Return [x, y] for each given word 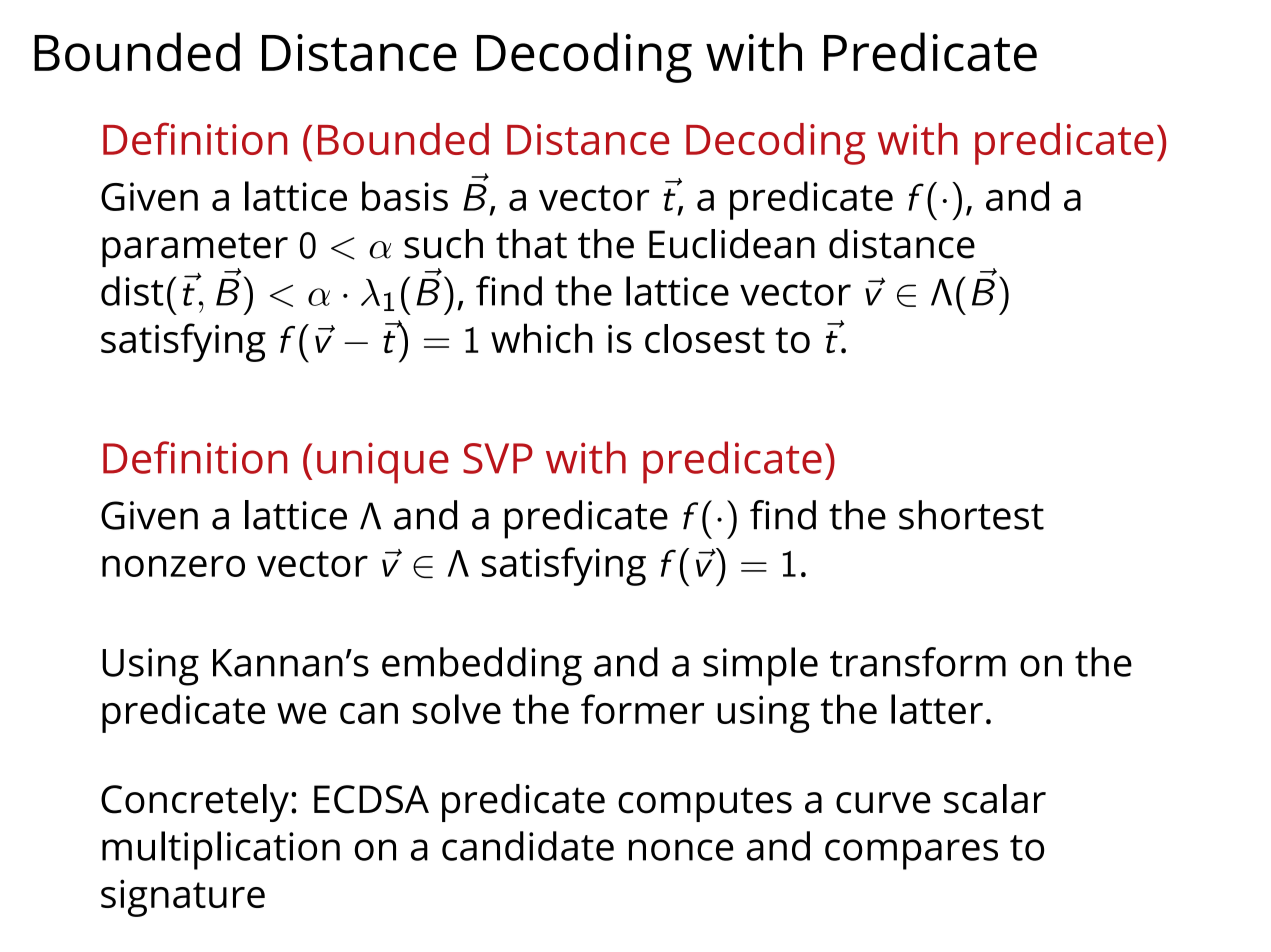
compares [911, 854]
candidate [528, 846]
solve [457, 709]
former [642, 709]
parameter [195, 251]
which [542, 338]
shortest [971, 515]
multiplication [221, 850]
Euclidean [732, 244]
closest [705, 338]
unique [383, 463]
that [531, 244]
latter [937, 709]
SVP [498, 458]
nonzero [173, 566]
